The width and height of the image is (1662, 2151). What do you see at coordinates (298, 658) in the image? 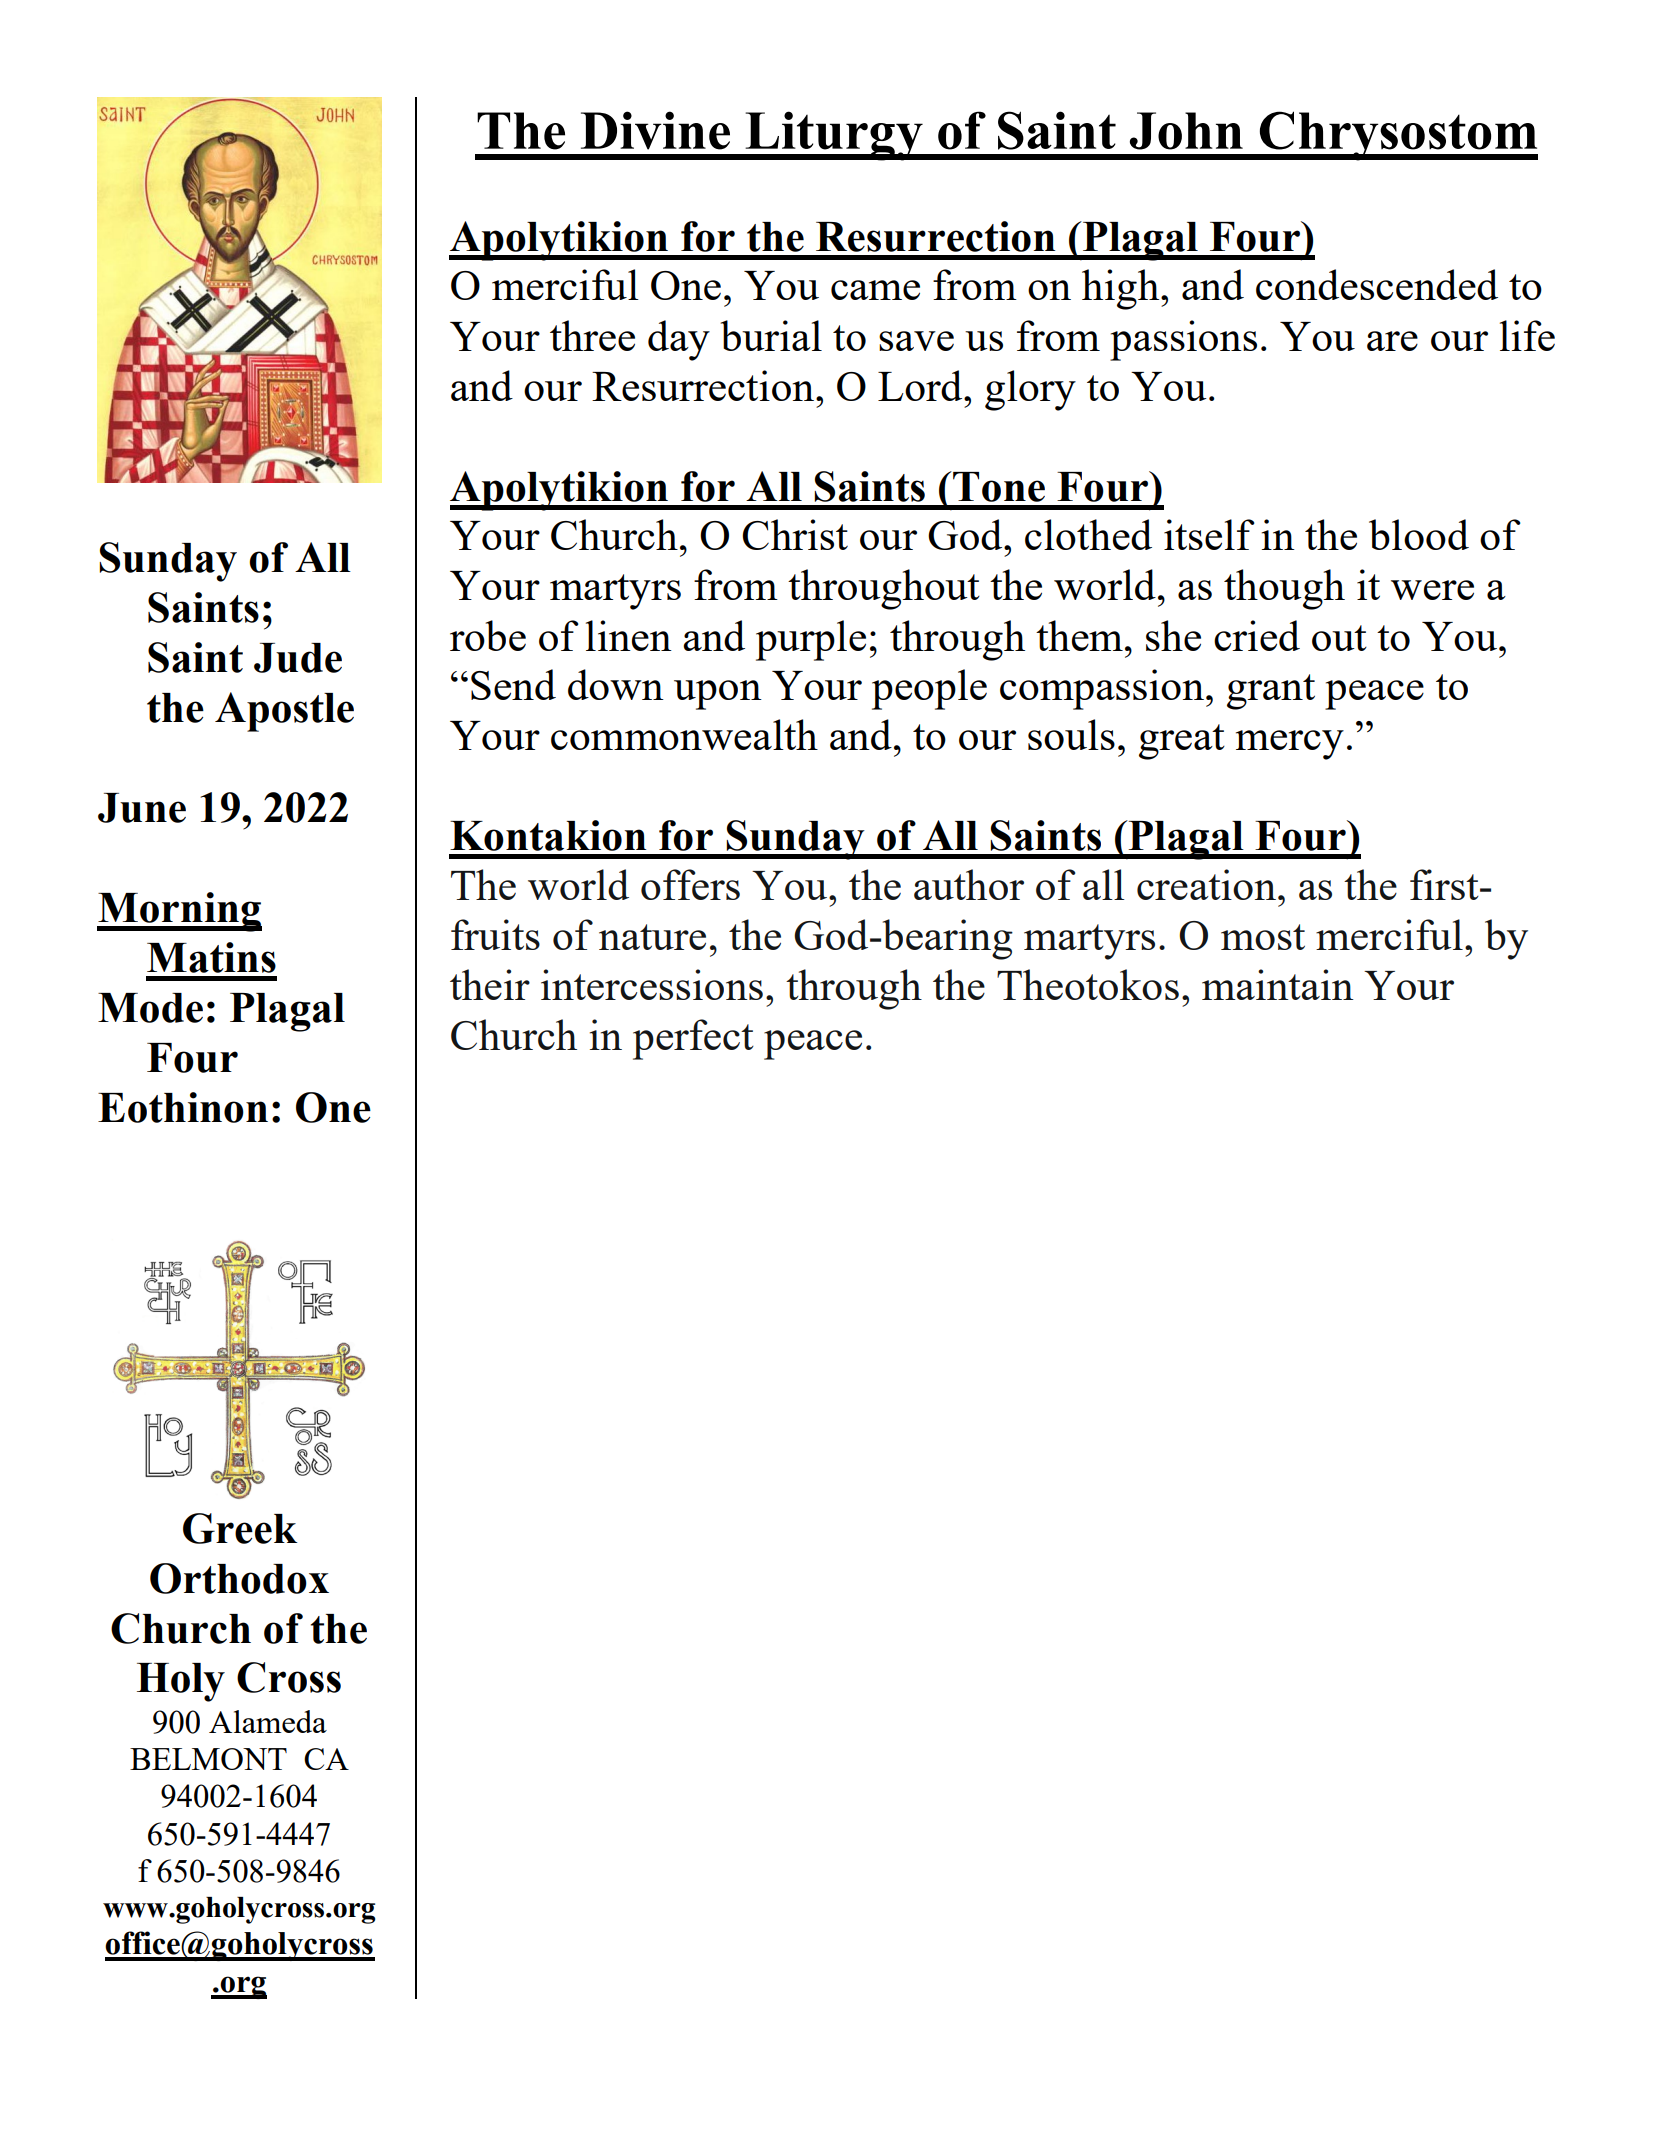
I see `Jude` at bounding box center [298, 658].
